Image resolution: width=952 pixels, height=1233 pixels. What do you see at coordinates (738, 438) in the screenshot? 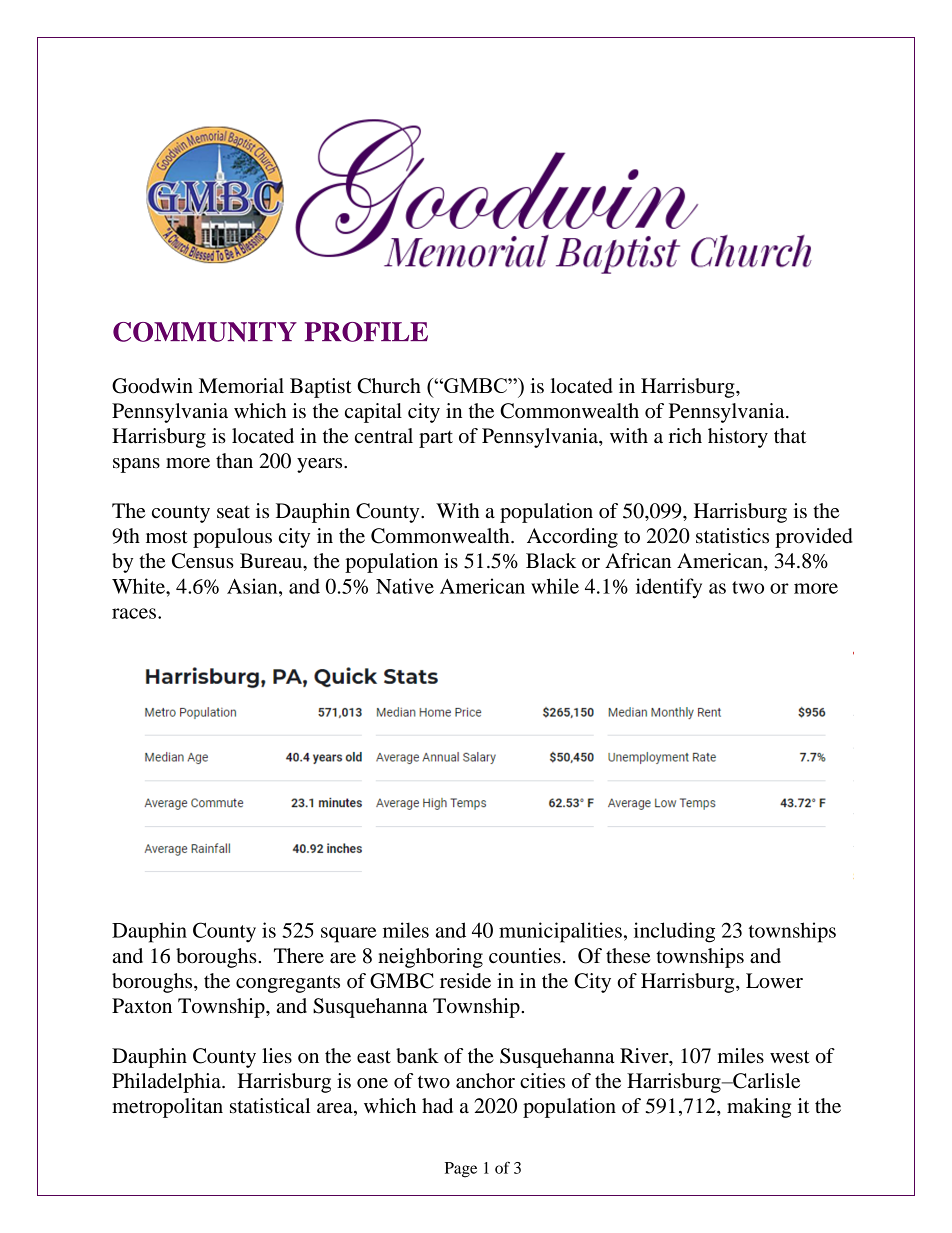
I see `history` at bounding box center [738, 438].
